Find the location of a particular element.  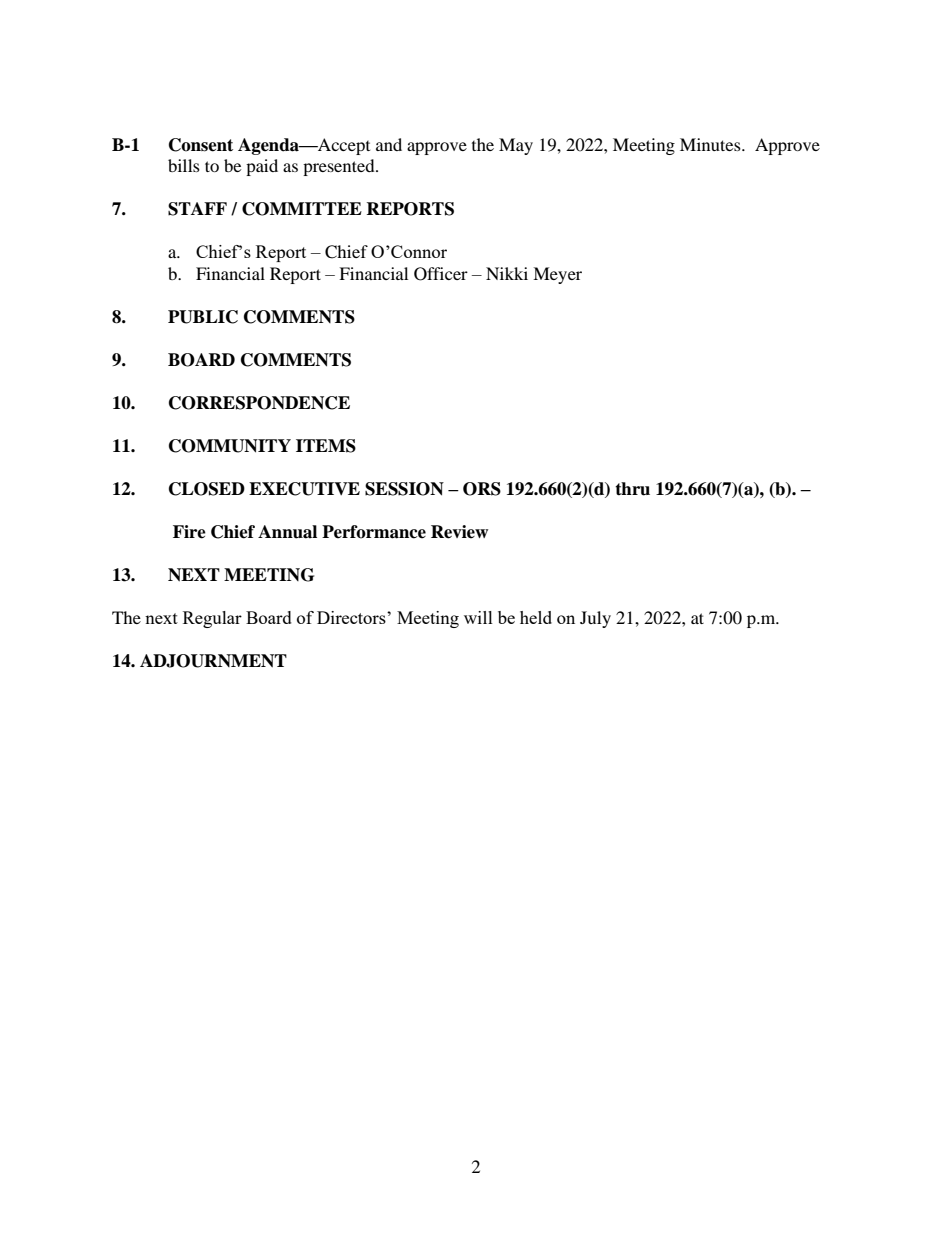

ADJOURNMENT is located at coordinates (213, 661).
